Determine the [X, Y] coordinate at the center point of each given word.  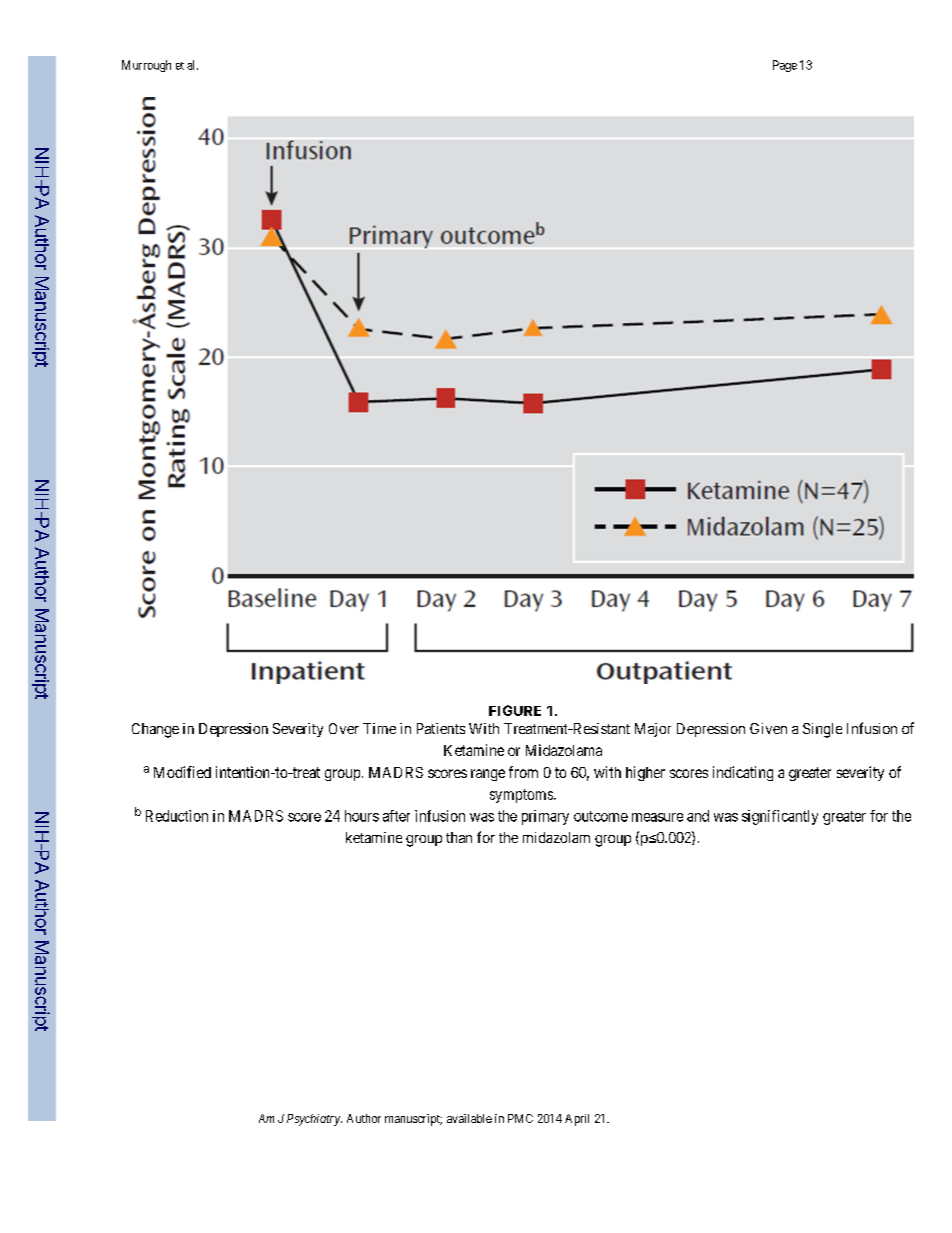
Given [768, 728]
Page [785, 66]
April [577, 1120]
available [469, 1118]
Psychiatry [314, 1120]
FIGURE [515, 710]
